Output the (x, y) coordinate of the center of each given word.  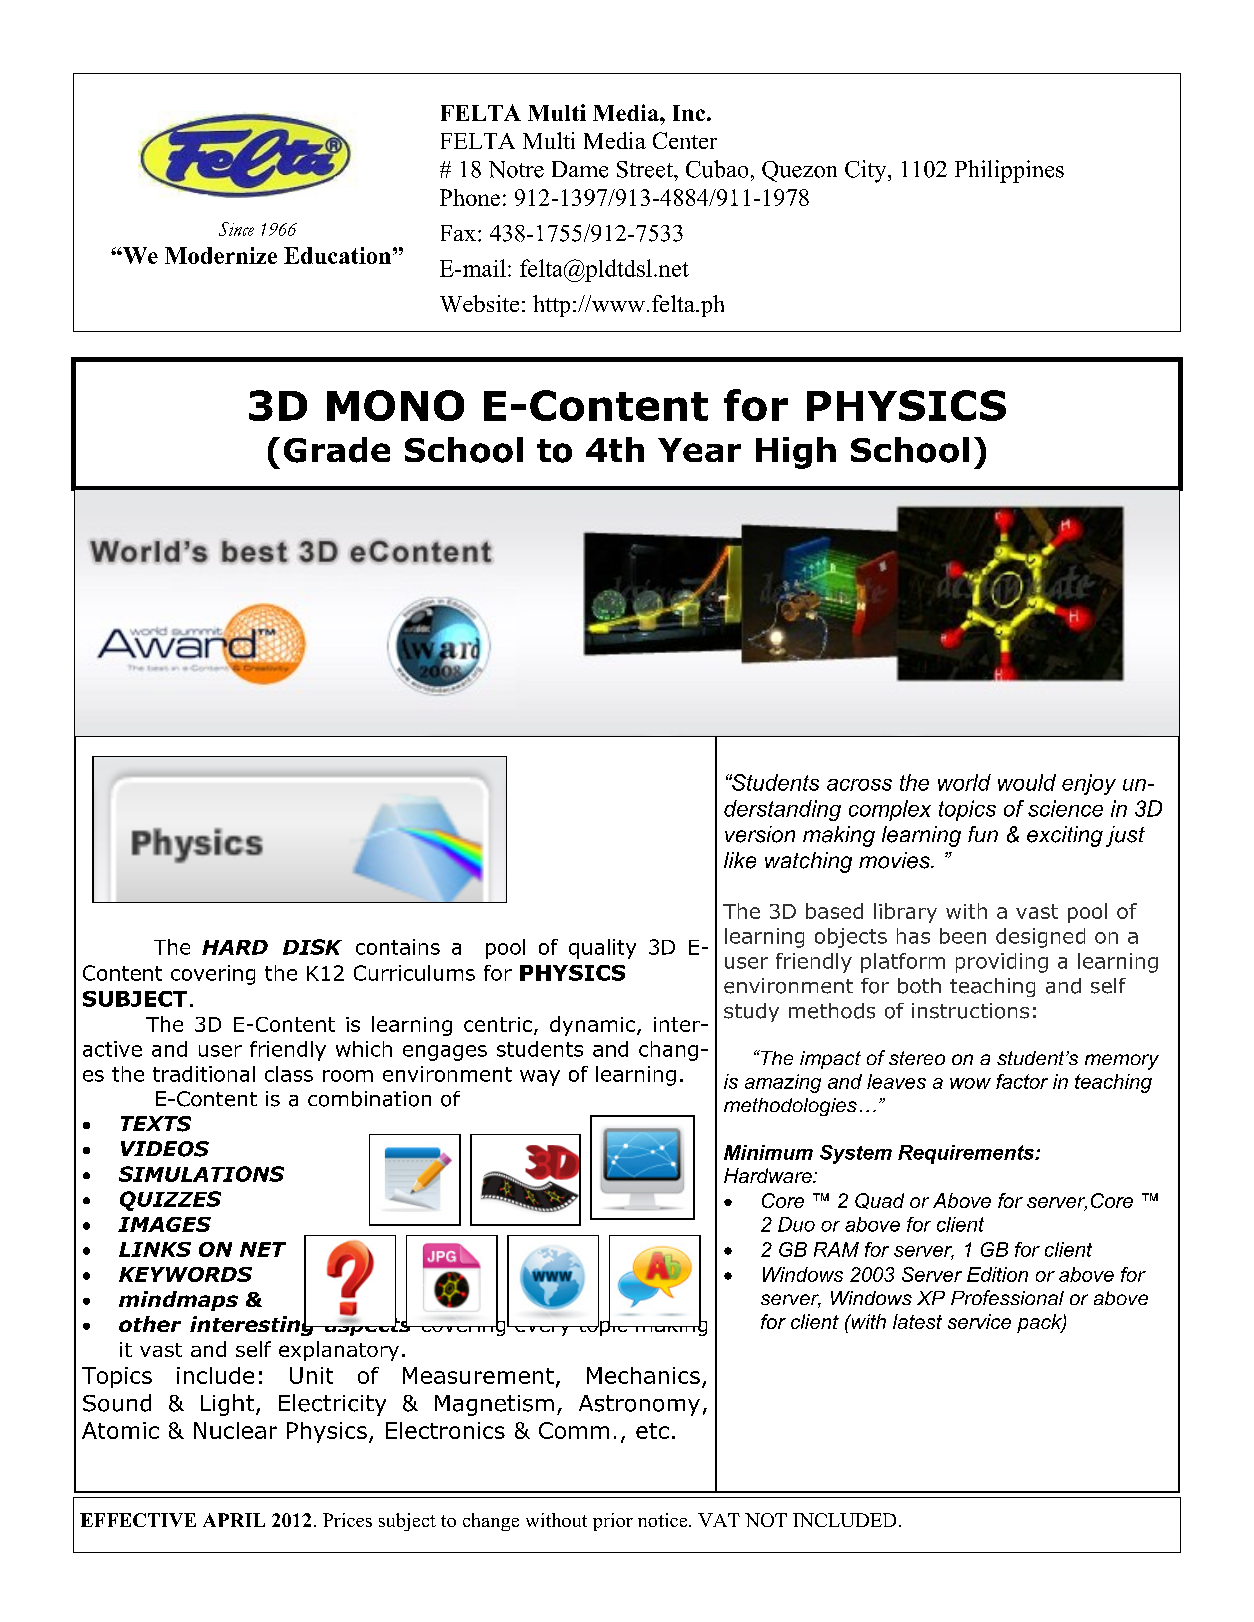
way (540, 1078)
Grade (337, 450)
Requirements (967, 1154)
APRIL (234, 1520)
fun (983, 834)
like (740, 860)
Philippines (1009, 171)
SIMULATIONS (201, 1174)
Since (236, 229)
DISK (312, 947)
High (796, 453)
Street (646, 169)
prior (613, 1522)
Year (699, 450)
